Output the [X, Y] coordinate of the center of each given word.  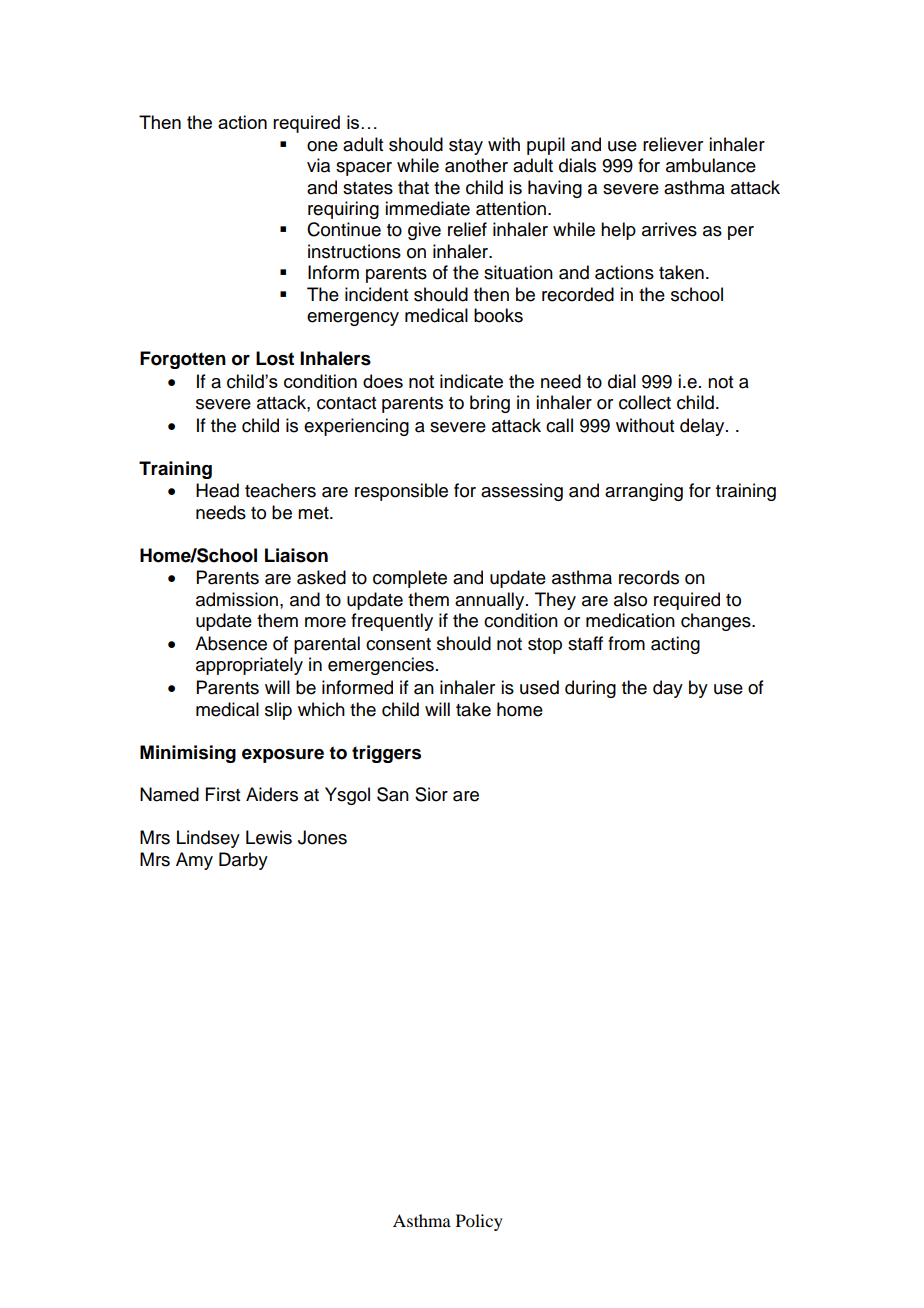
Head [217, 490]
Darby [243, 861]
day [668, 689]
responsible [401, 492]
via [318, 165]
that [413, 187]
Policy [479, 1222]
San [393, 794]
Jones [322, 837]
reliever [673, 144]
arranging [644, 492]
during [590, 689]
